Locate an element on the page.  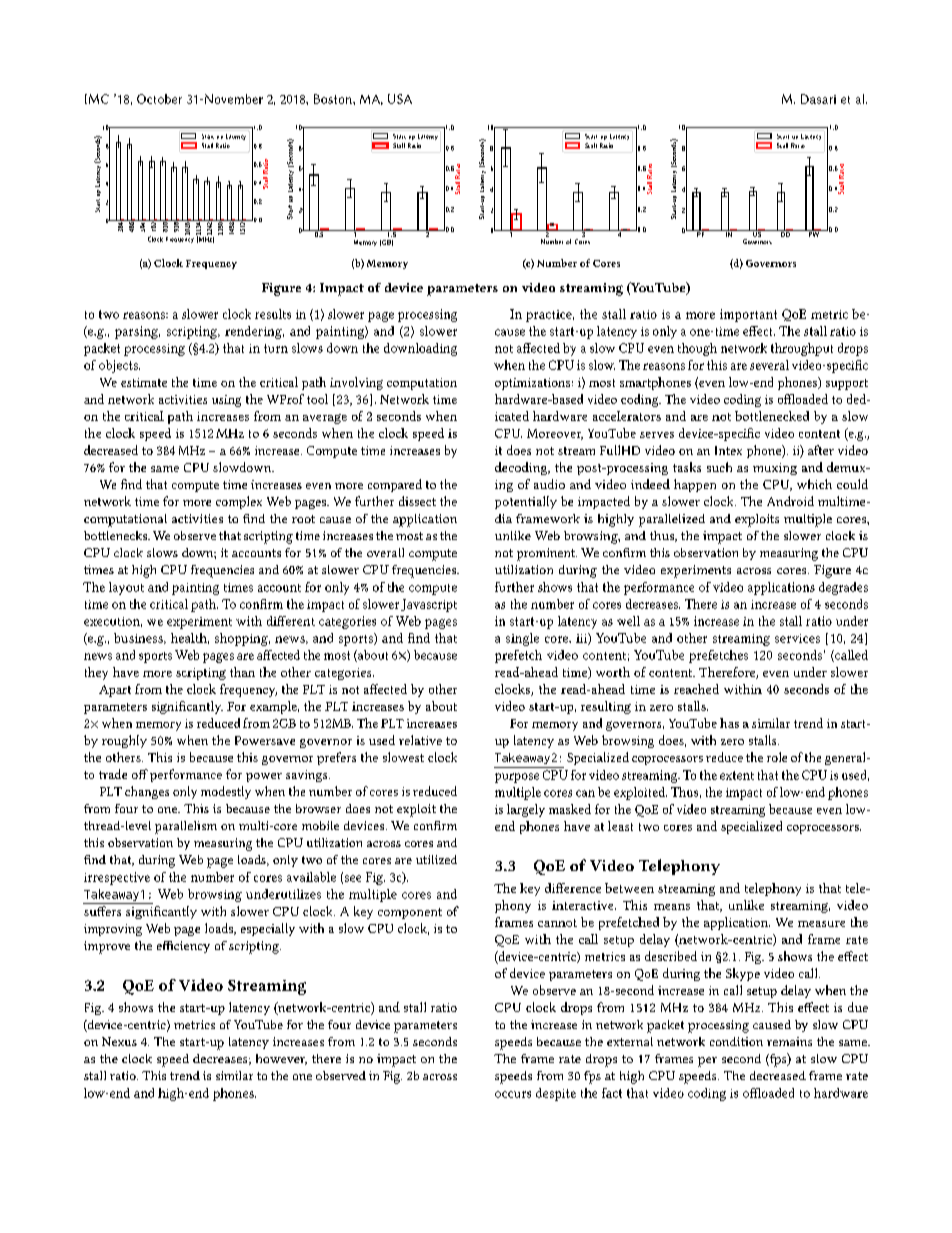
October is located at coordinates (159, 99).
